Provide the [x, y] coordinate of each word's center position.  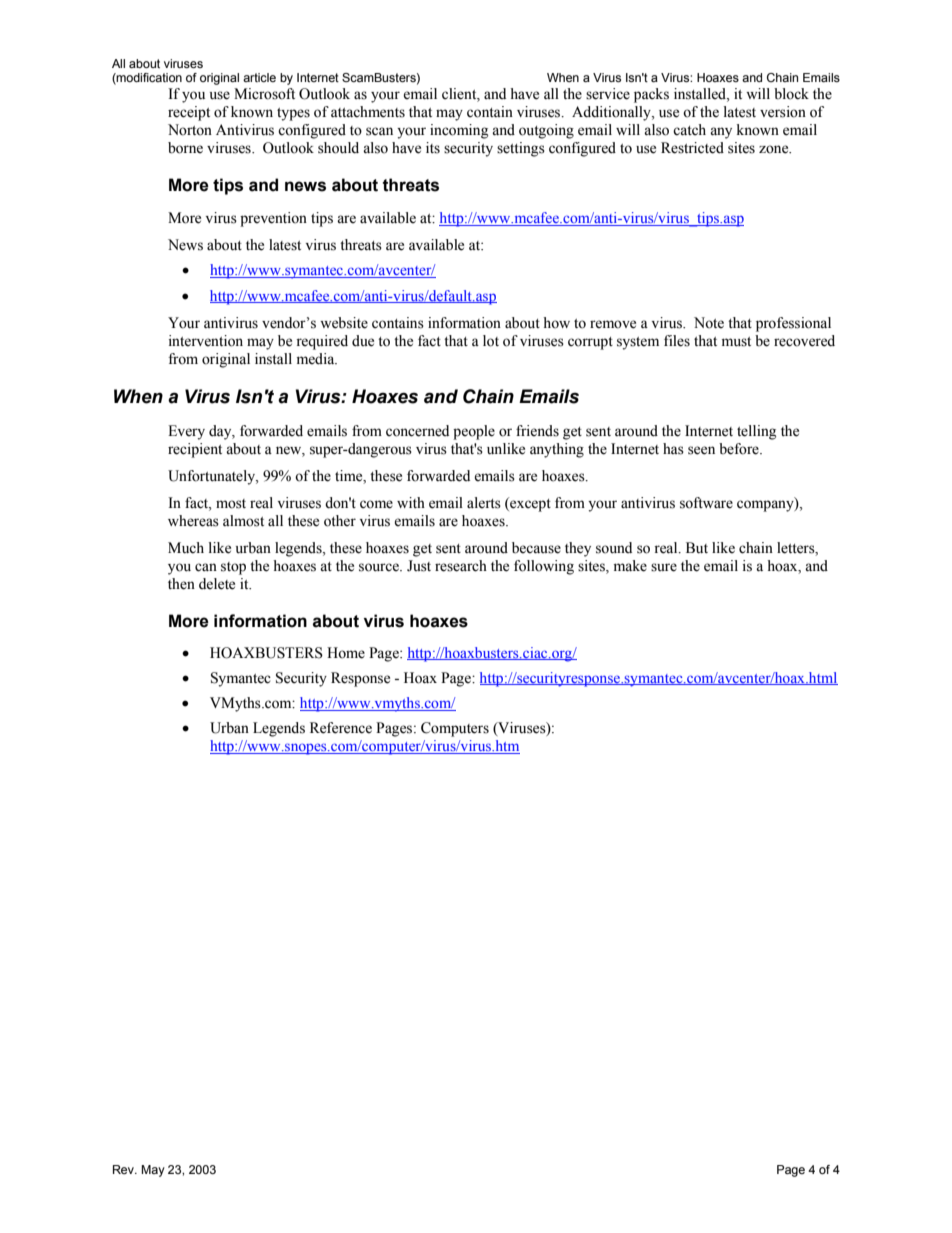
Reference [341, 728]
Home [346, 653]
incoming [459, 131]
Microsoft [264, 94]
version [783, 112]
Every [186, 432]
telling [756, 432]
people [474, 432]
